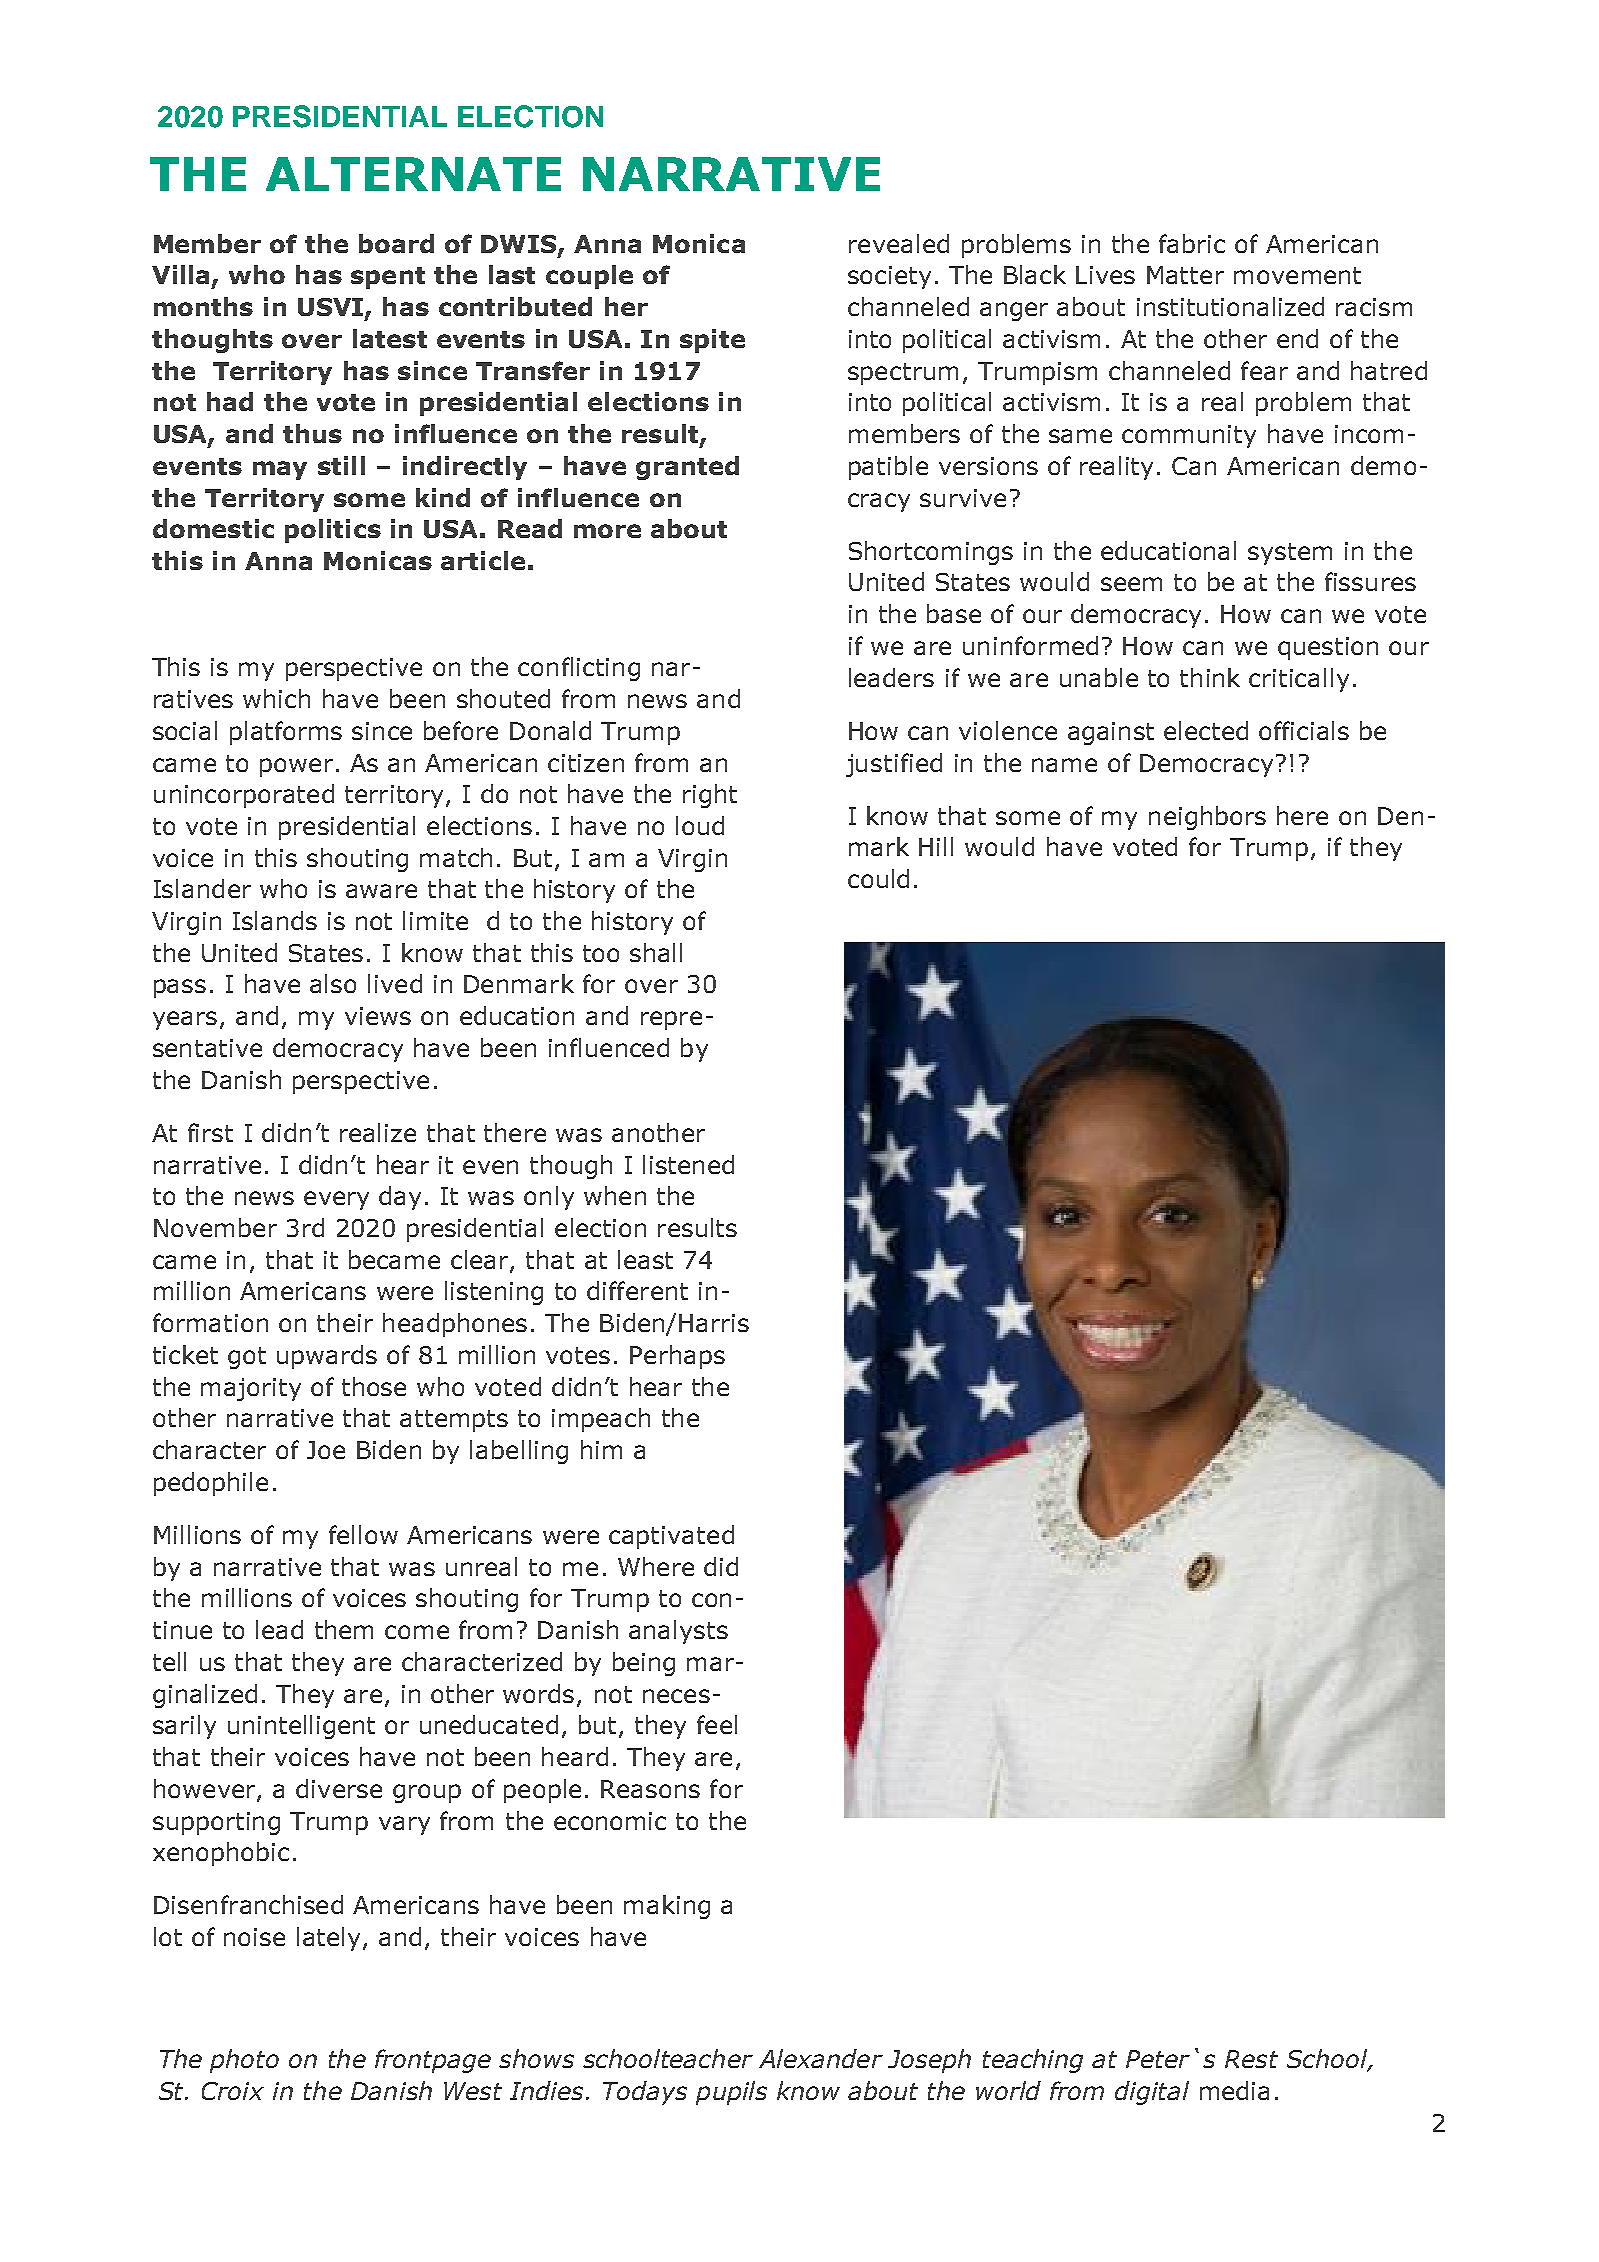  What do you see at coordinates (244, 796) in the screenshot?
I see `unincorporated` at bounding box center [244, 796].
